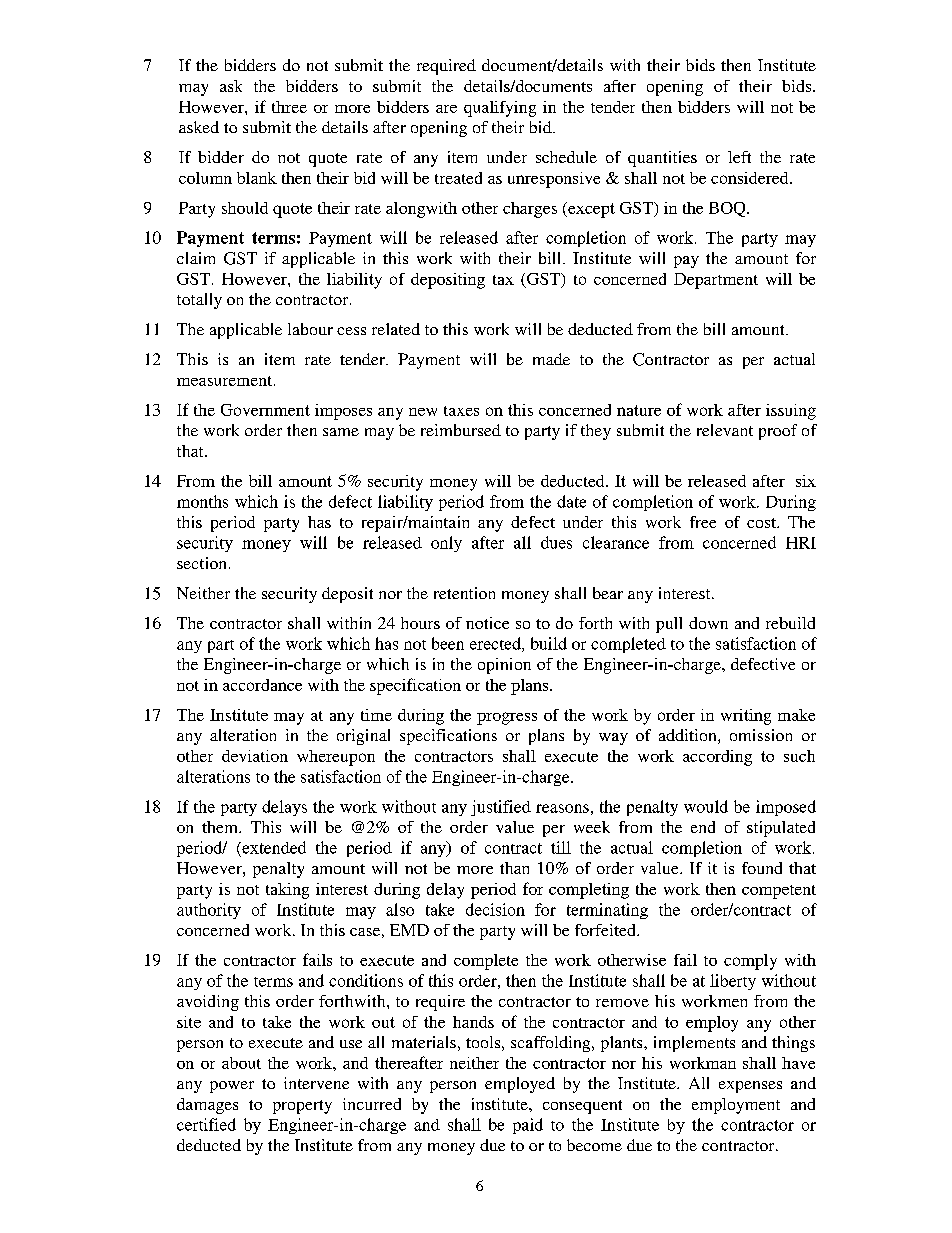 This page has height=1233, width=952. Describe the element at coordinates (289, 107) in the page. I see `three` at that location.
